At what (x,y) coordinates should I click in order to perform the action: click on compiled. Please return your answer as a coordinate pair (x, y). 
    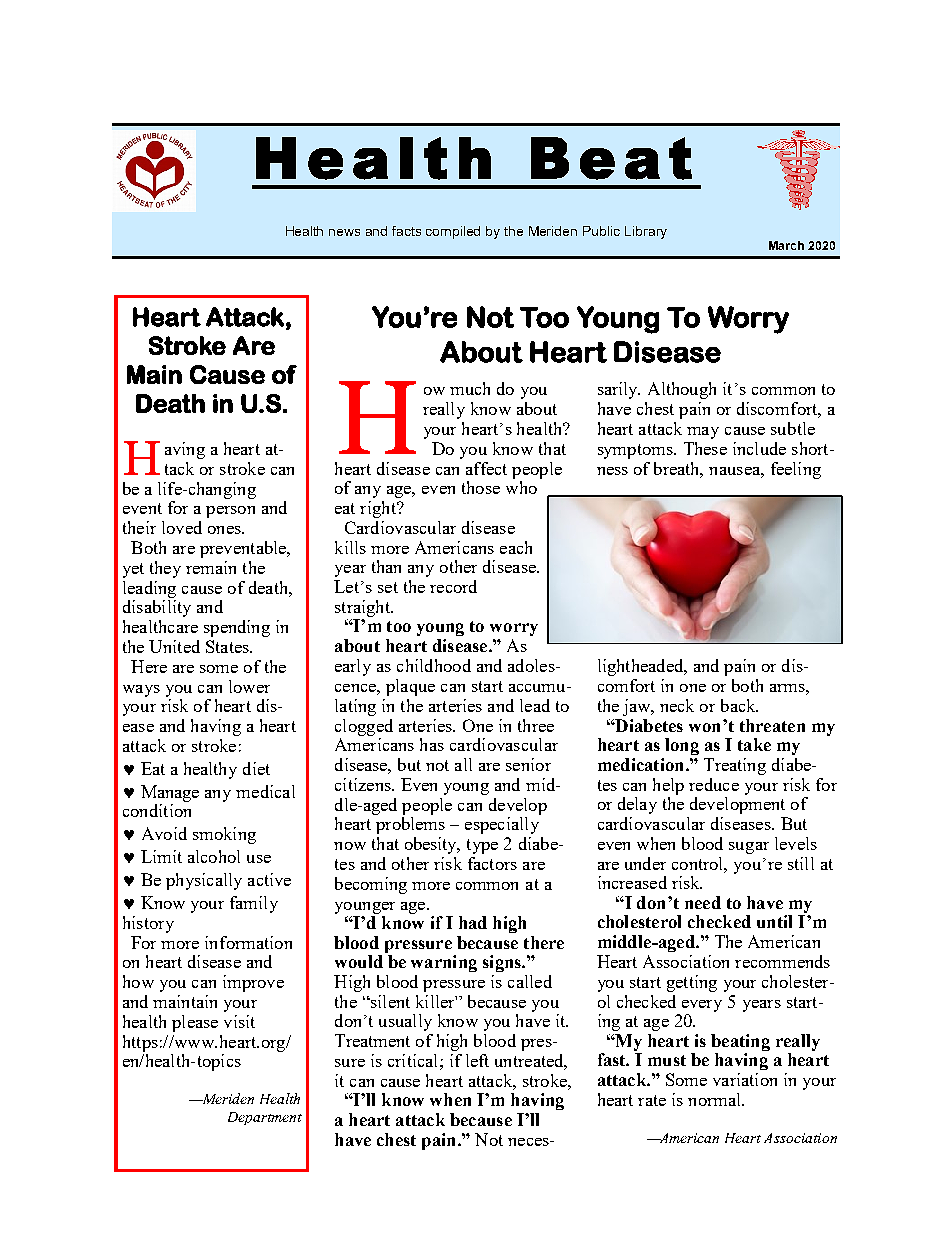
    Looking at the image, I should click on (453, 232).
